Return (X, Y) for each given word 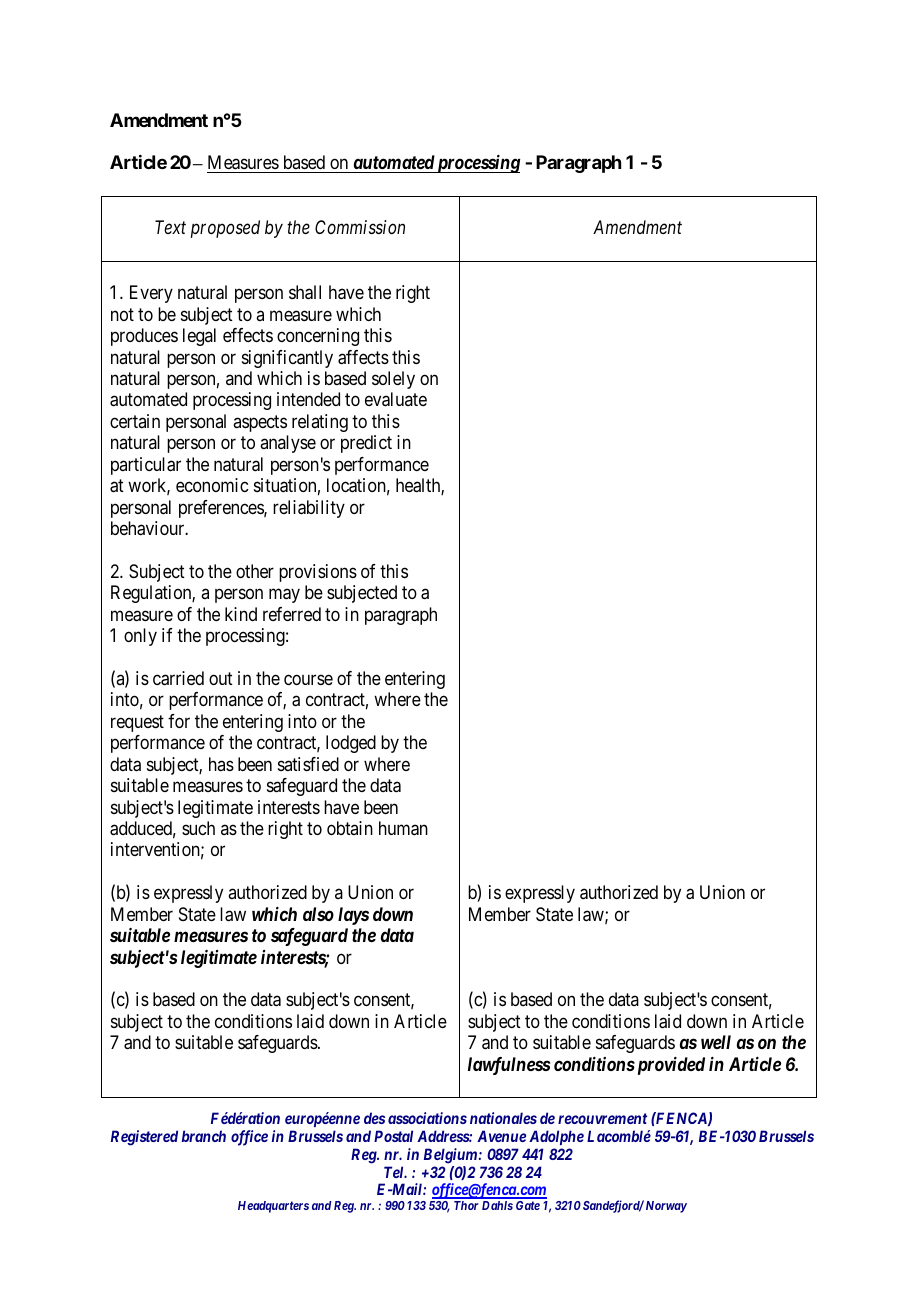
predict (366, 444)
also (318, 914)
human (403, 828)
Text (170, 227)
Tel (395, 1172)
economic (212, 485)
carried (178, 678)
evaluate (396, 399)
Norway (666, 1207)
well (716, 1042)
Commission (360, 227)
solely (393, 380)
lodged (351, 744)
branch (204, 1136)
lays (353, 916)
